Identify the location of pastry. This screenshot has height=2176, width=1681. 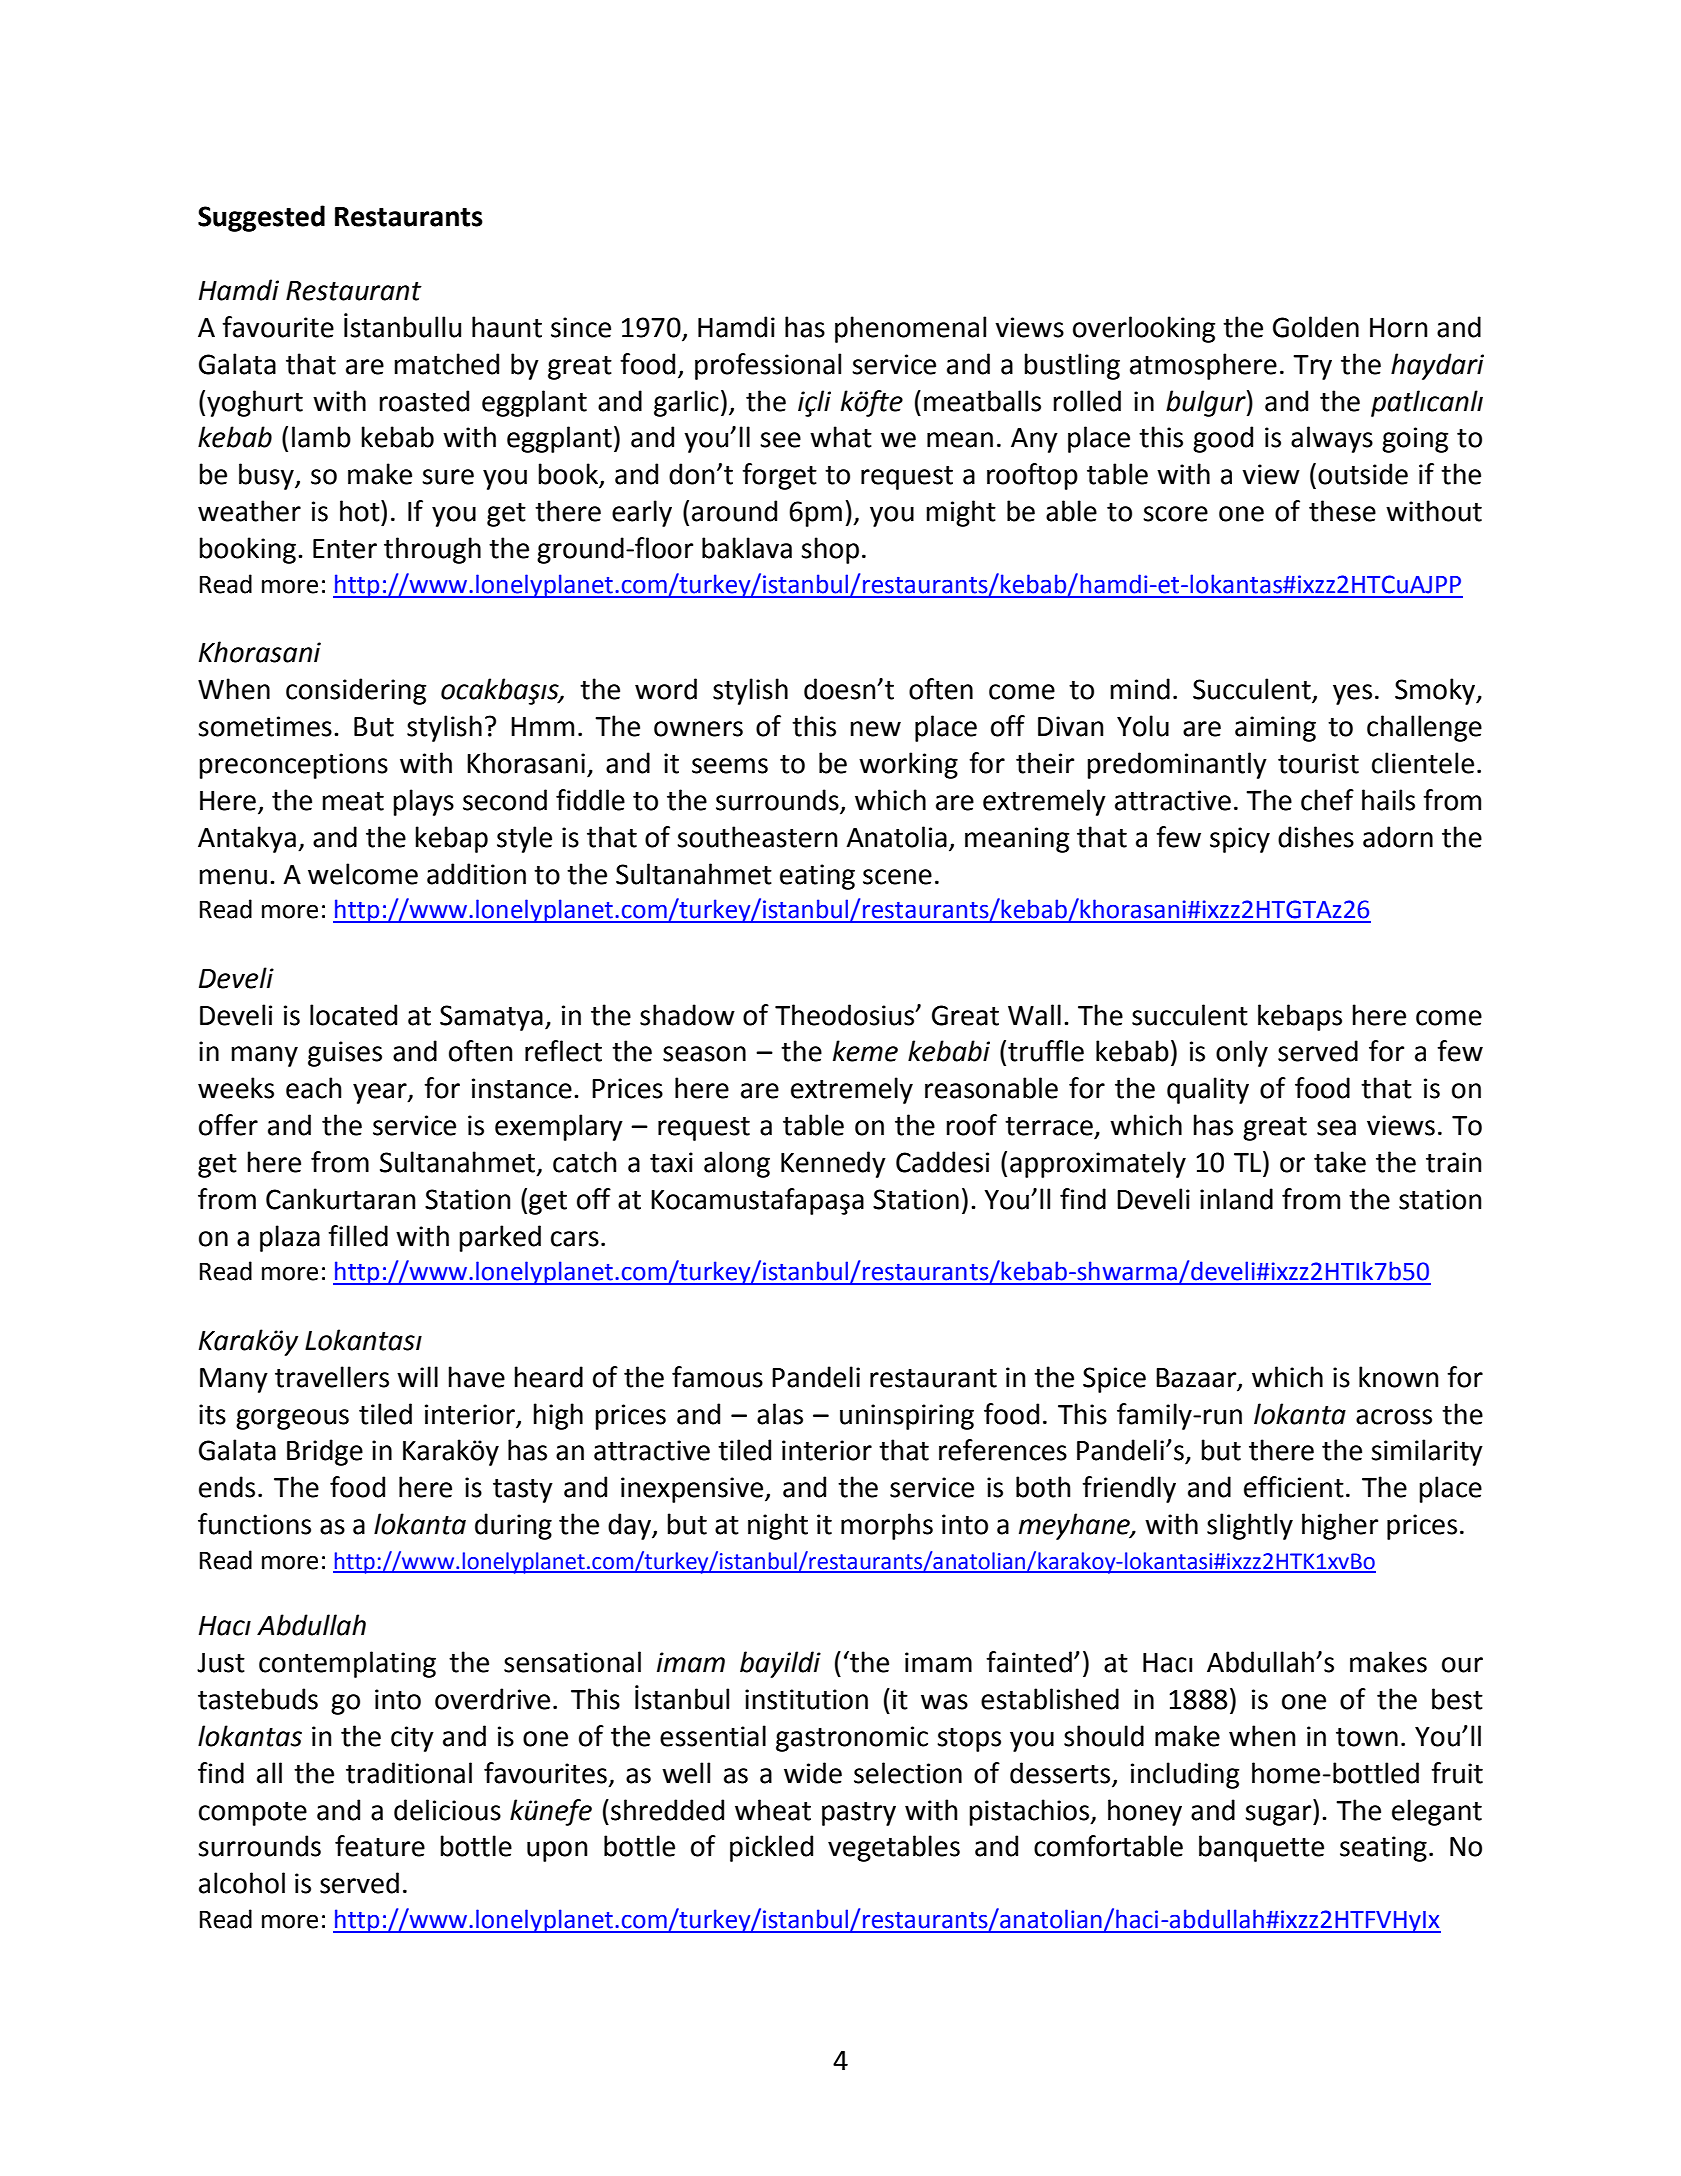
(859, 1814).
